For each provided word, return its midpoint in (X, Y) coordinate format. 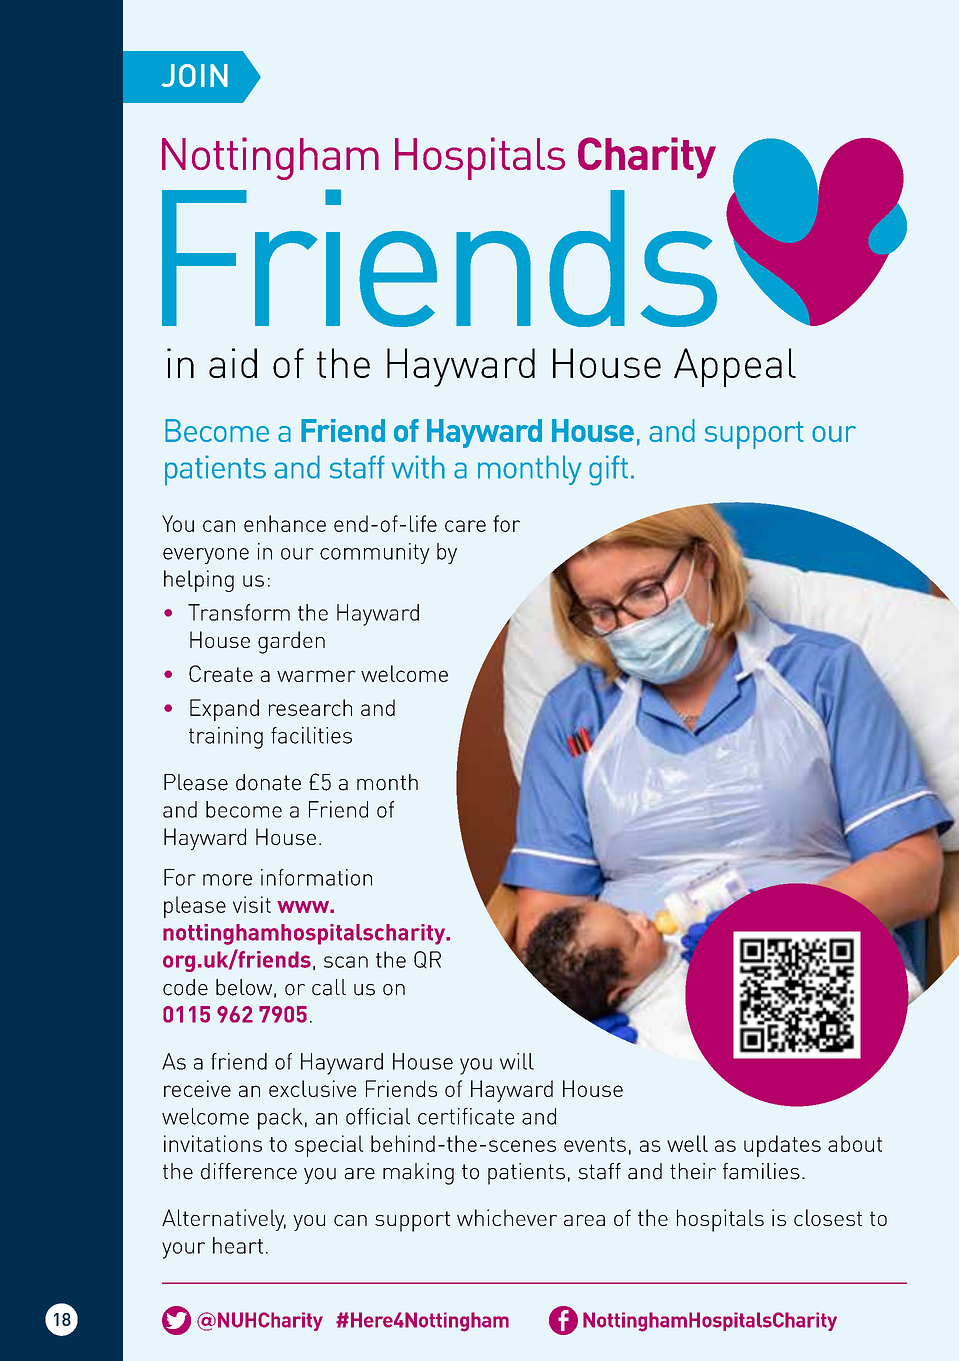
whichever (507, 1217)
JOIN (195, 75)
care (465, 526)
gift (608, 470)
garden (291, 642)
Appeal (735, 367)
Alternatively (224, 1220)
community (375, 553)
